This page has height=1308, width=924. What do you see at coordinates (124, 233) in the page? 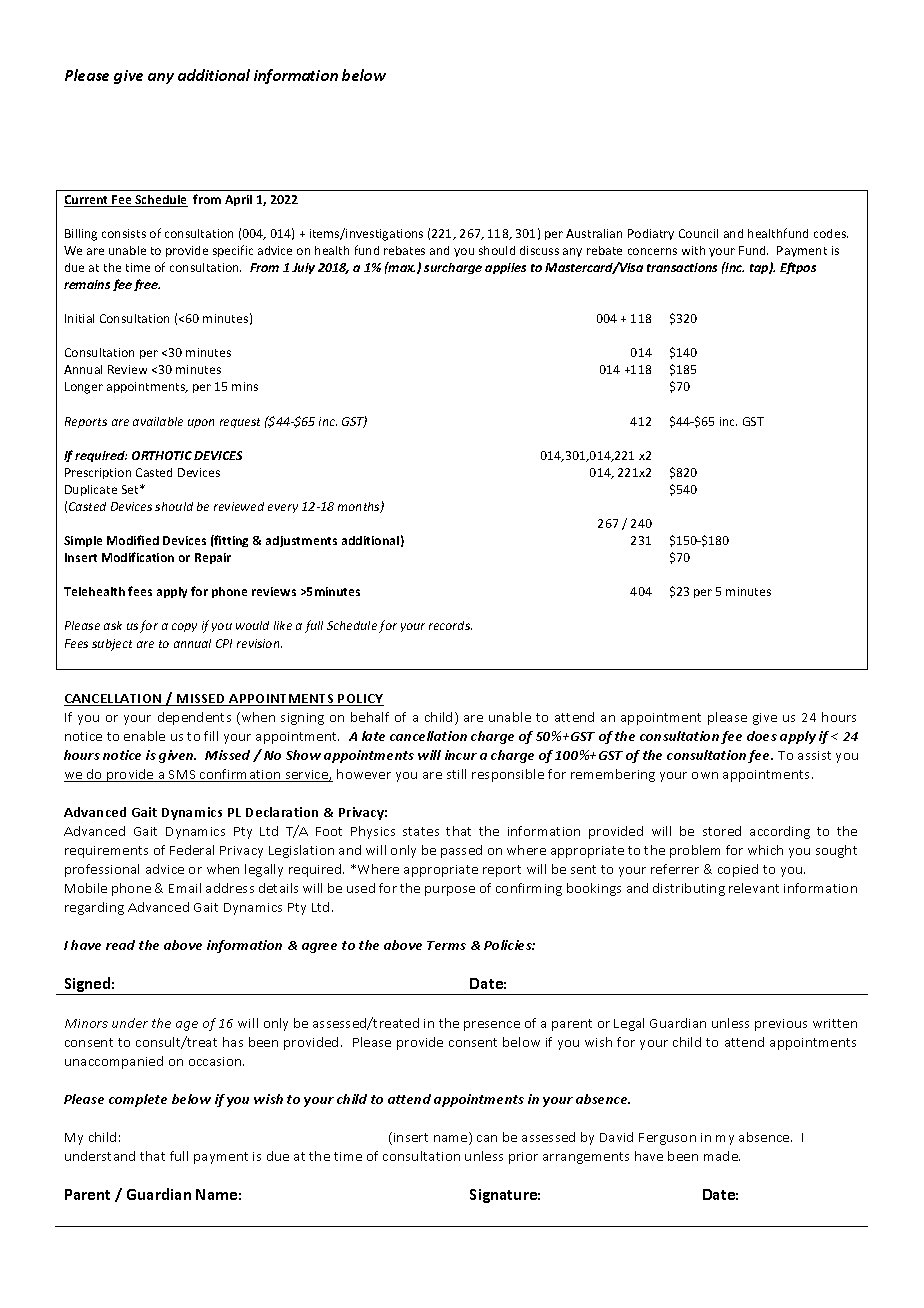
I see `consists` at bounding box center [124, 233].
